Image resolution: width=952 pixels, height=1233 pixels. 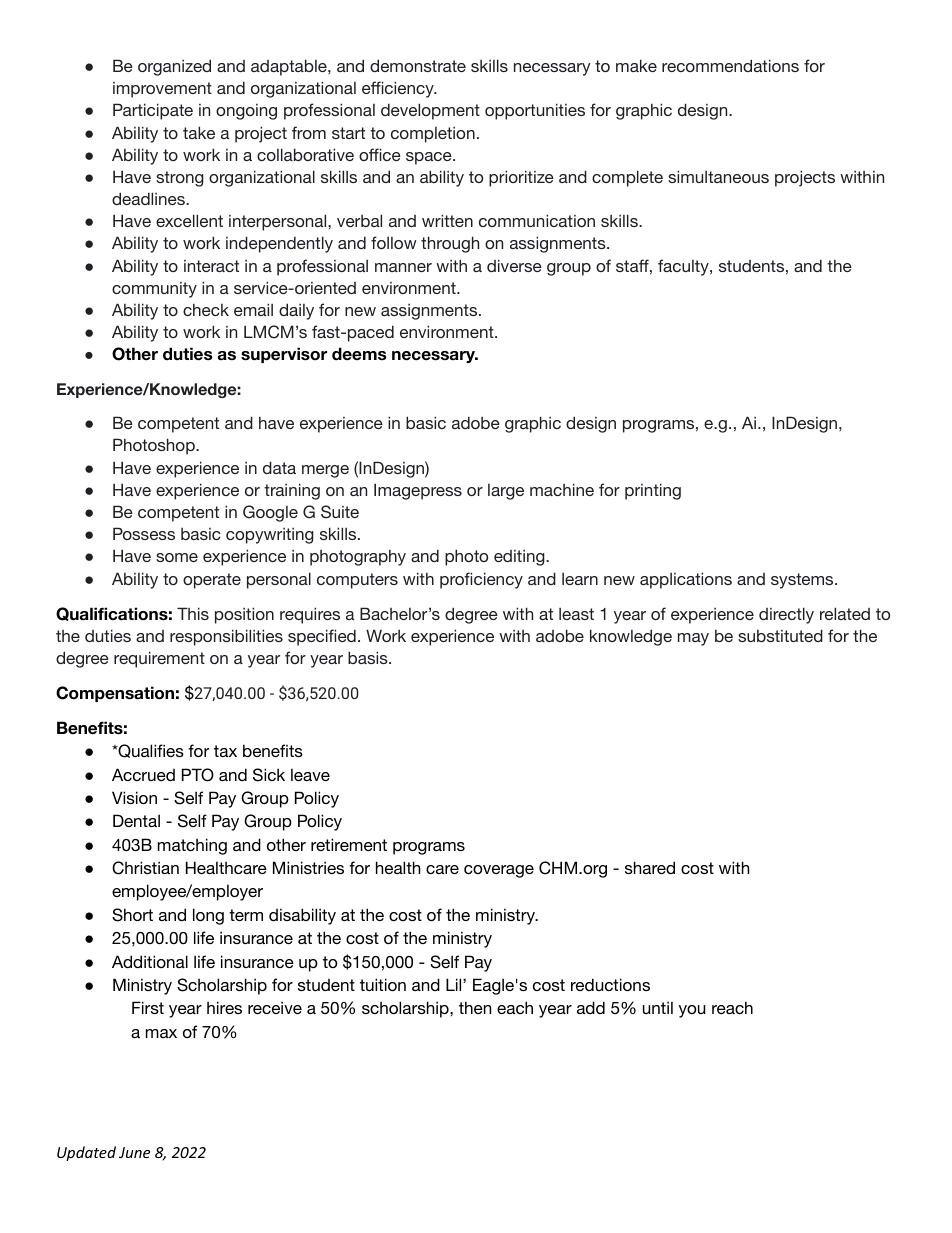 I want to click on coverage, so click(x=499, y=871).
